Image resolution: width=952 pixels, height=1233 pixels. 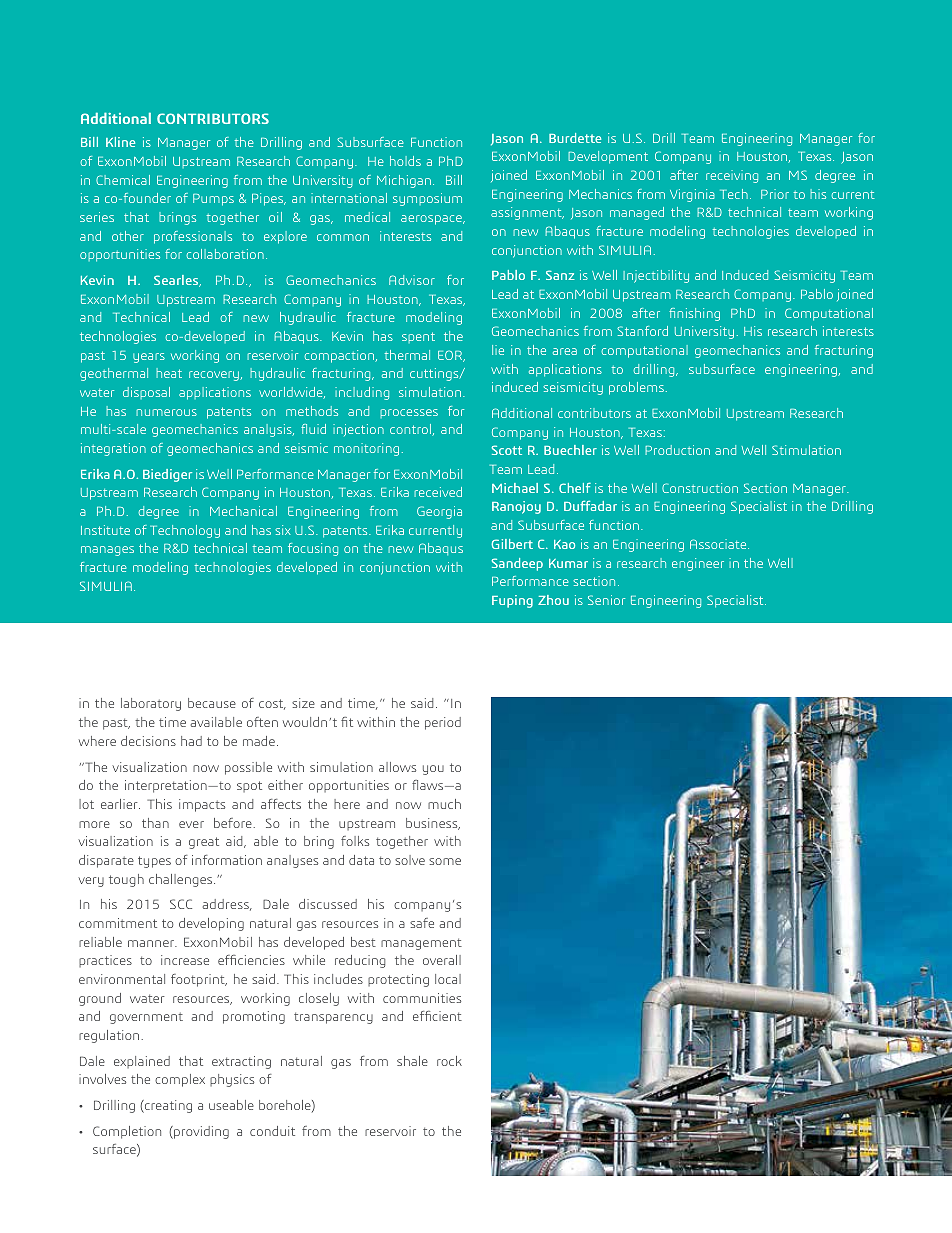 I want to click on integration, so click(x=113, y=449).
